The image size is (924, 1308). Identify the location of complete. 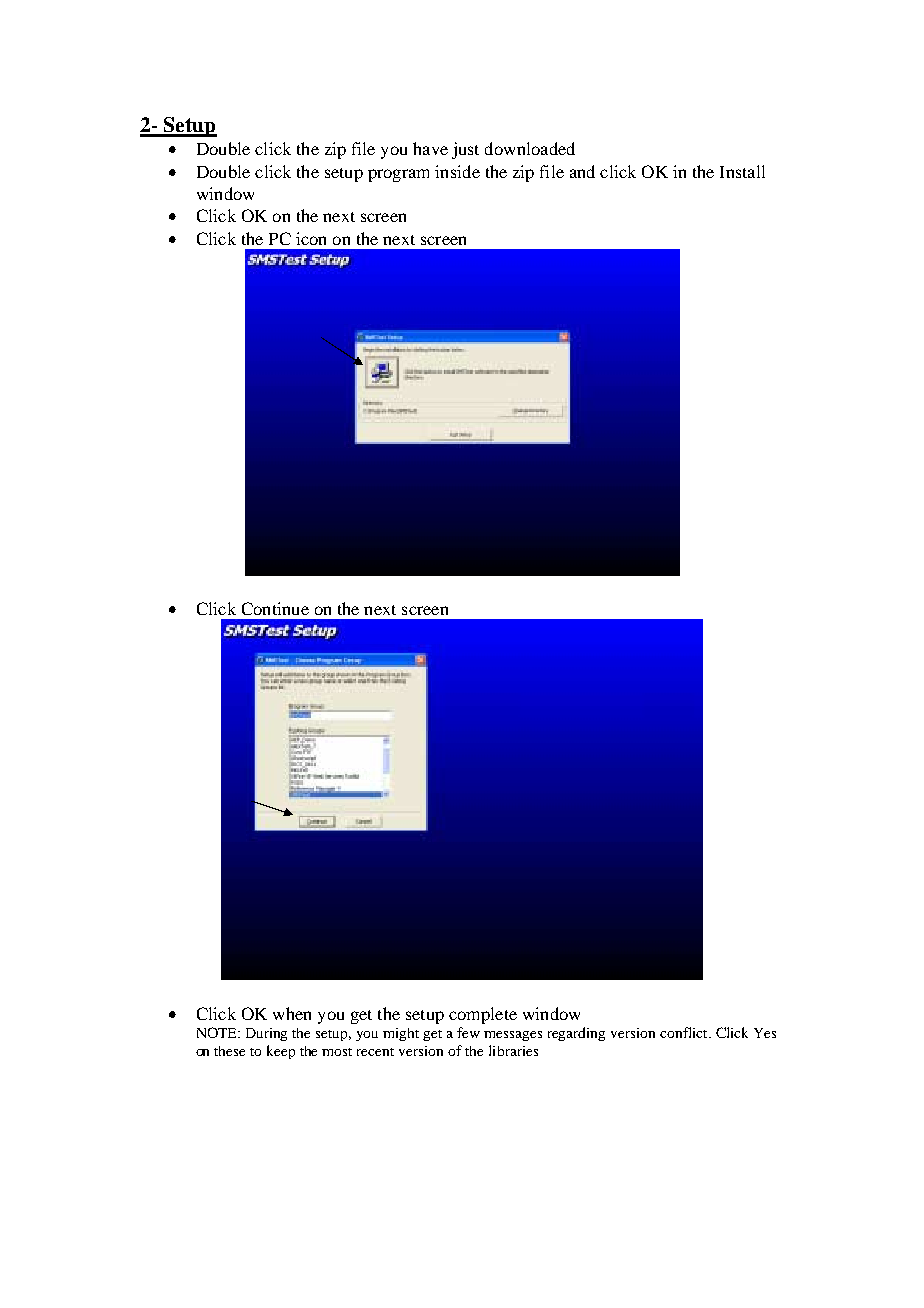
(483, 1015).
